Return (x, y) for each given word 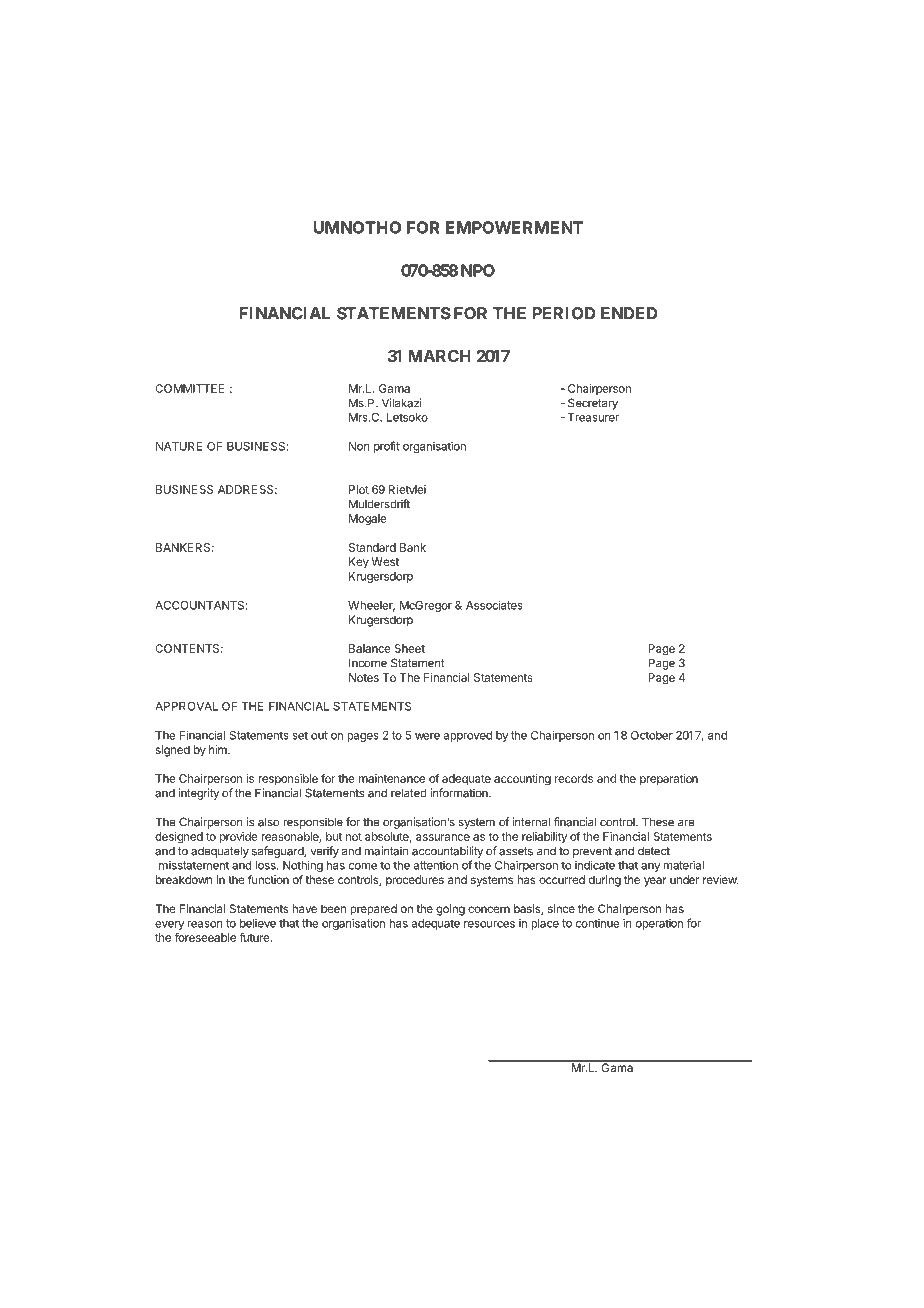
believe (258, 923)
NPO (478, 270)
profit (387, 447)
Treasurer (593, 417)
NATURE (179, 446)
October (652, 735)
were (427, 736)
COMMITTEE (190, 388)
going (450, 910)
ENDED (629, 313)
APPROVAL (186, 706)
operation (659, 924)
